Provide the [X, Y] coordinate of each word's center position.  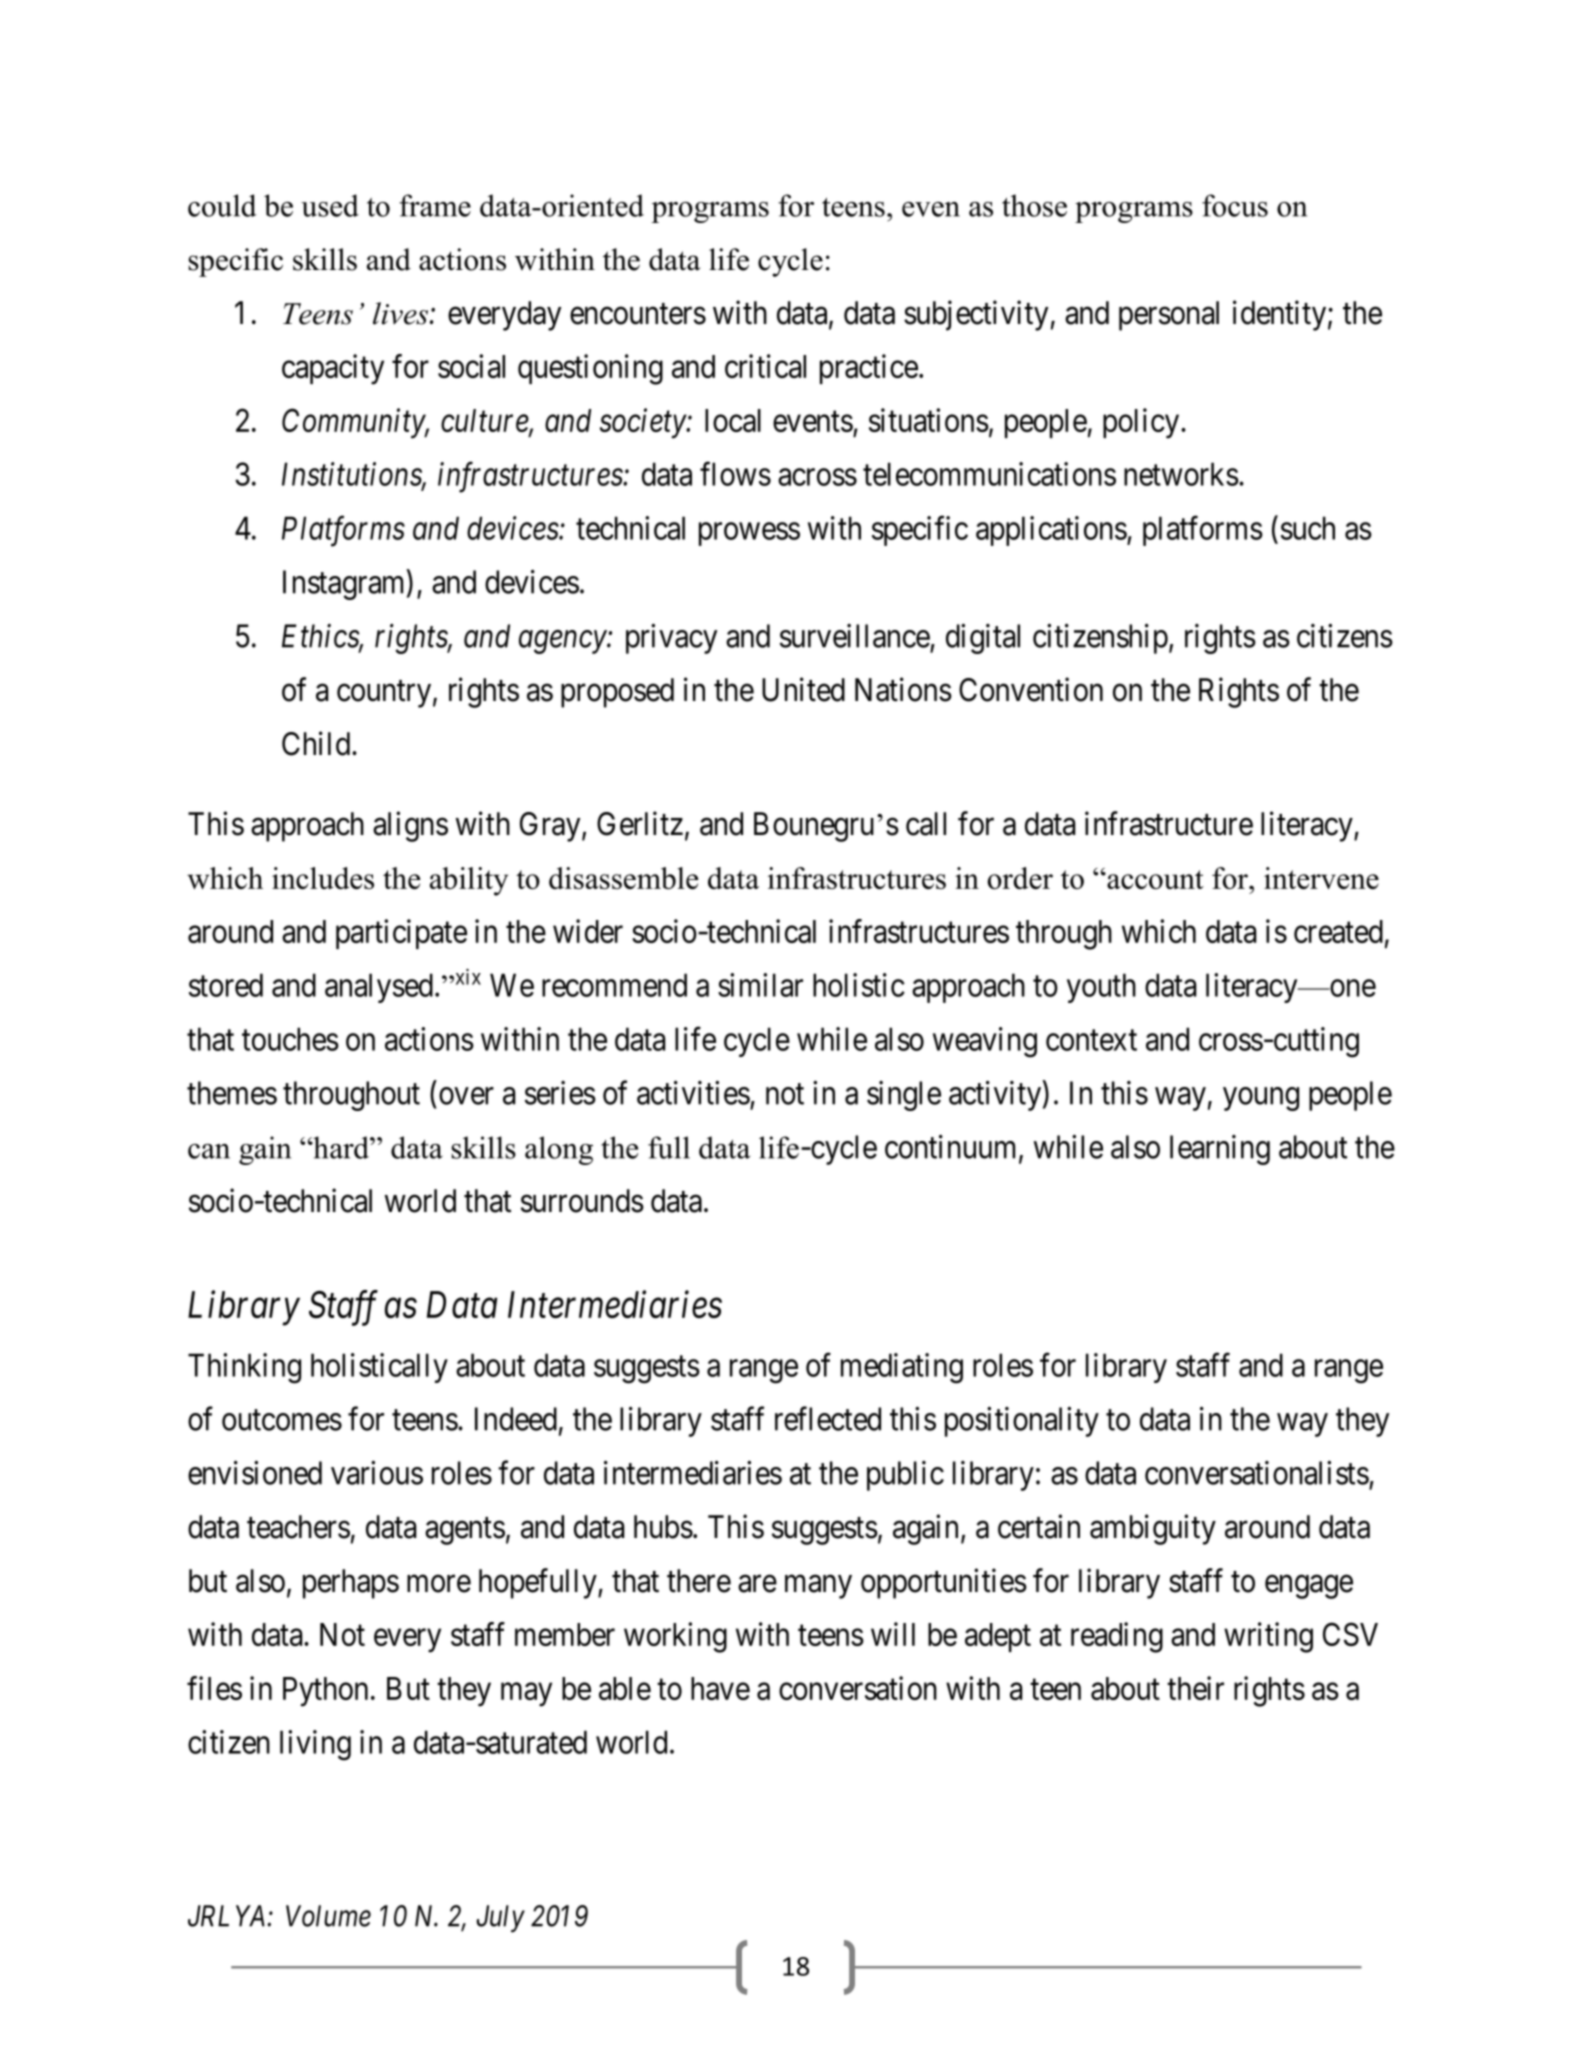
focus [1235, 205]
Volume [328, 1916]
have [720, 1688]
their [1195, 1688]
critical [765, 366]
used [330, 205]
